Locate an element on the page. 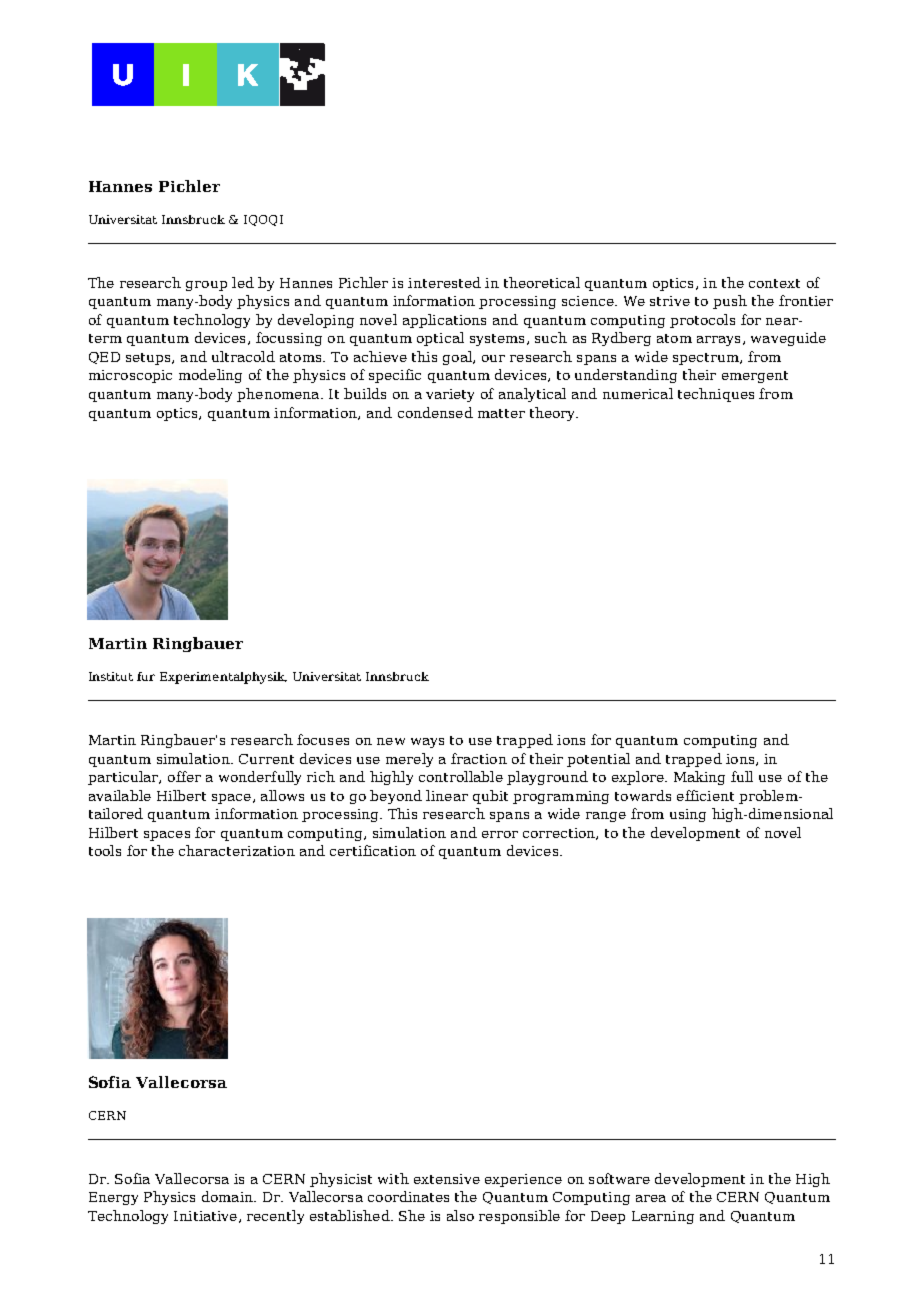  Making is located at coordinates (699, 778).
